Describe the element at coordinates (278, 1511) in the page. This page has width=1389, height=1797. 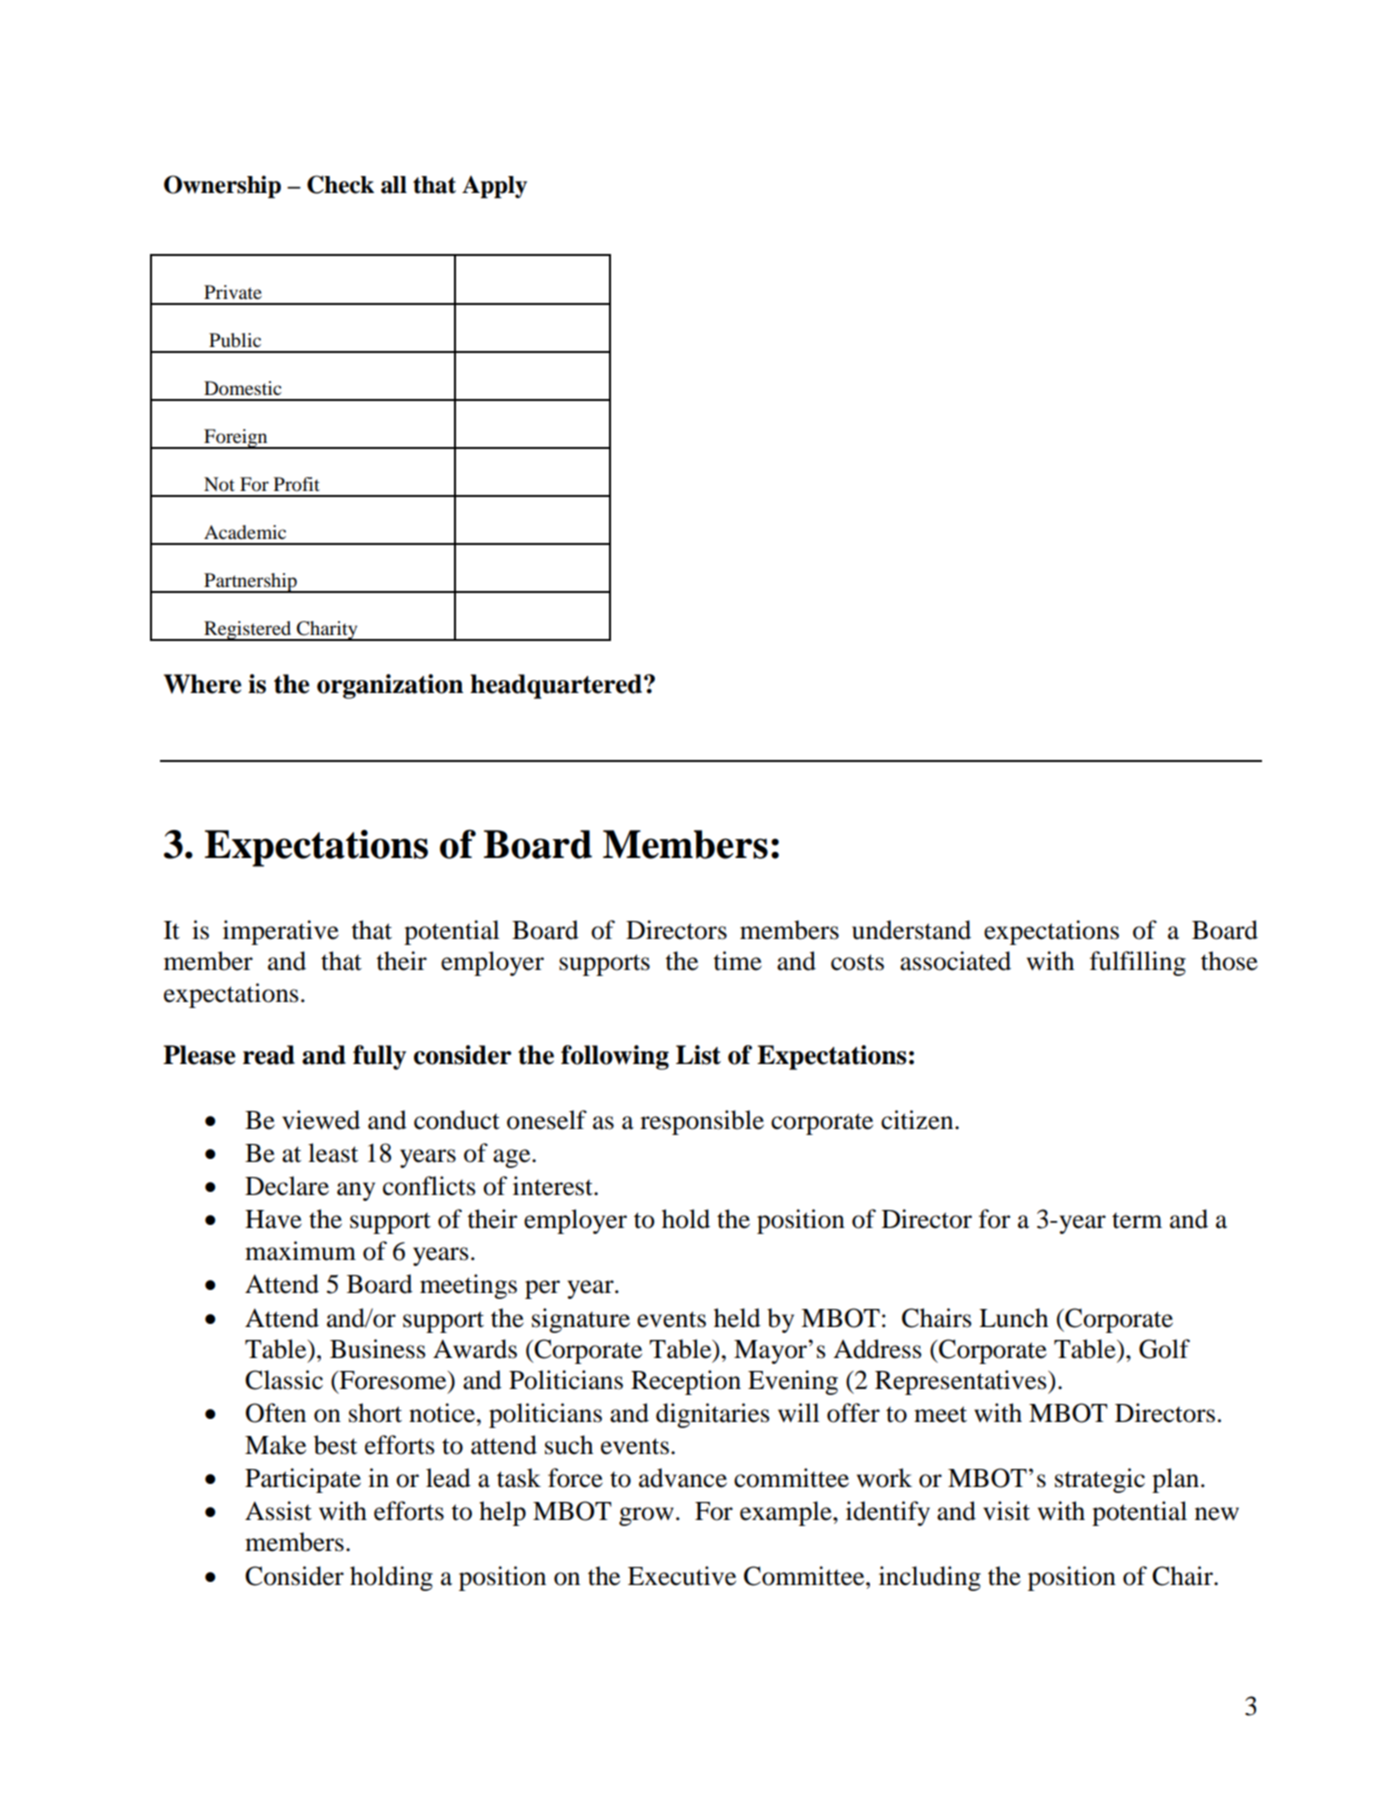
I see `Assist` at that location.
